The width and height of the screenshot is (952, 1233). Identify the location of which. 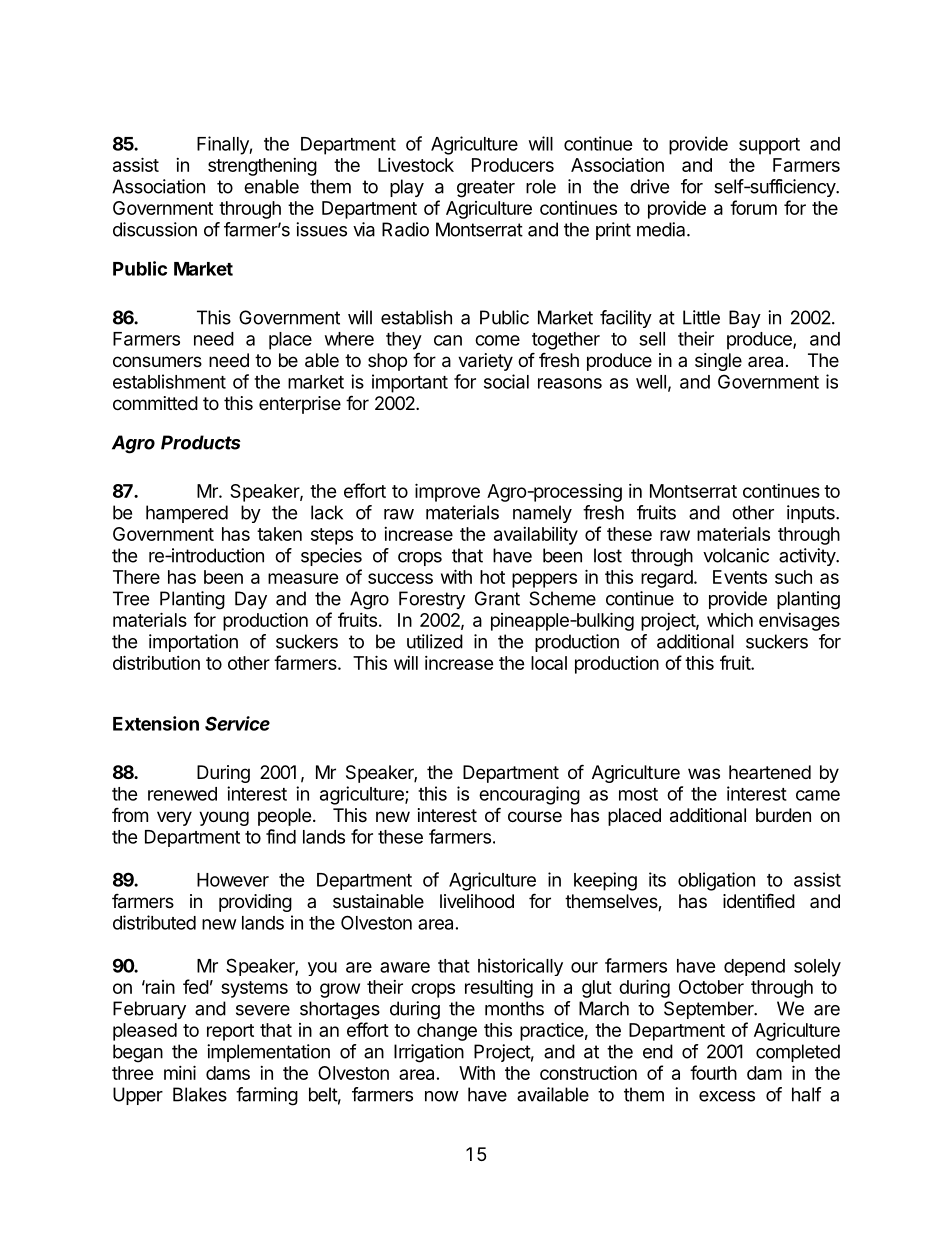
(730, 620).
